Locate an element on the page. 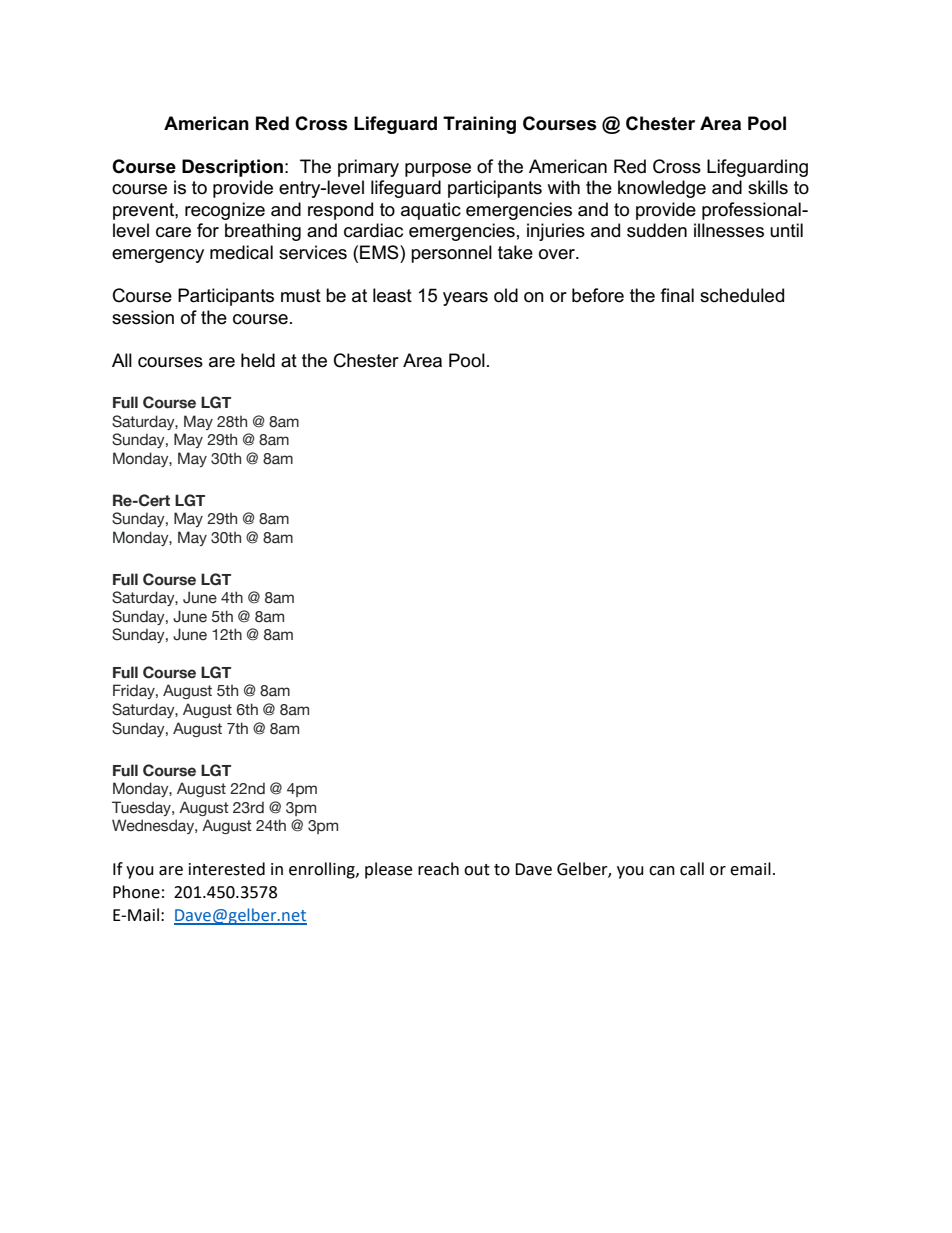 The width and height of the document is (952, 1233). Description is located at coordinates (232, 168).
